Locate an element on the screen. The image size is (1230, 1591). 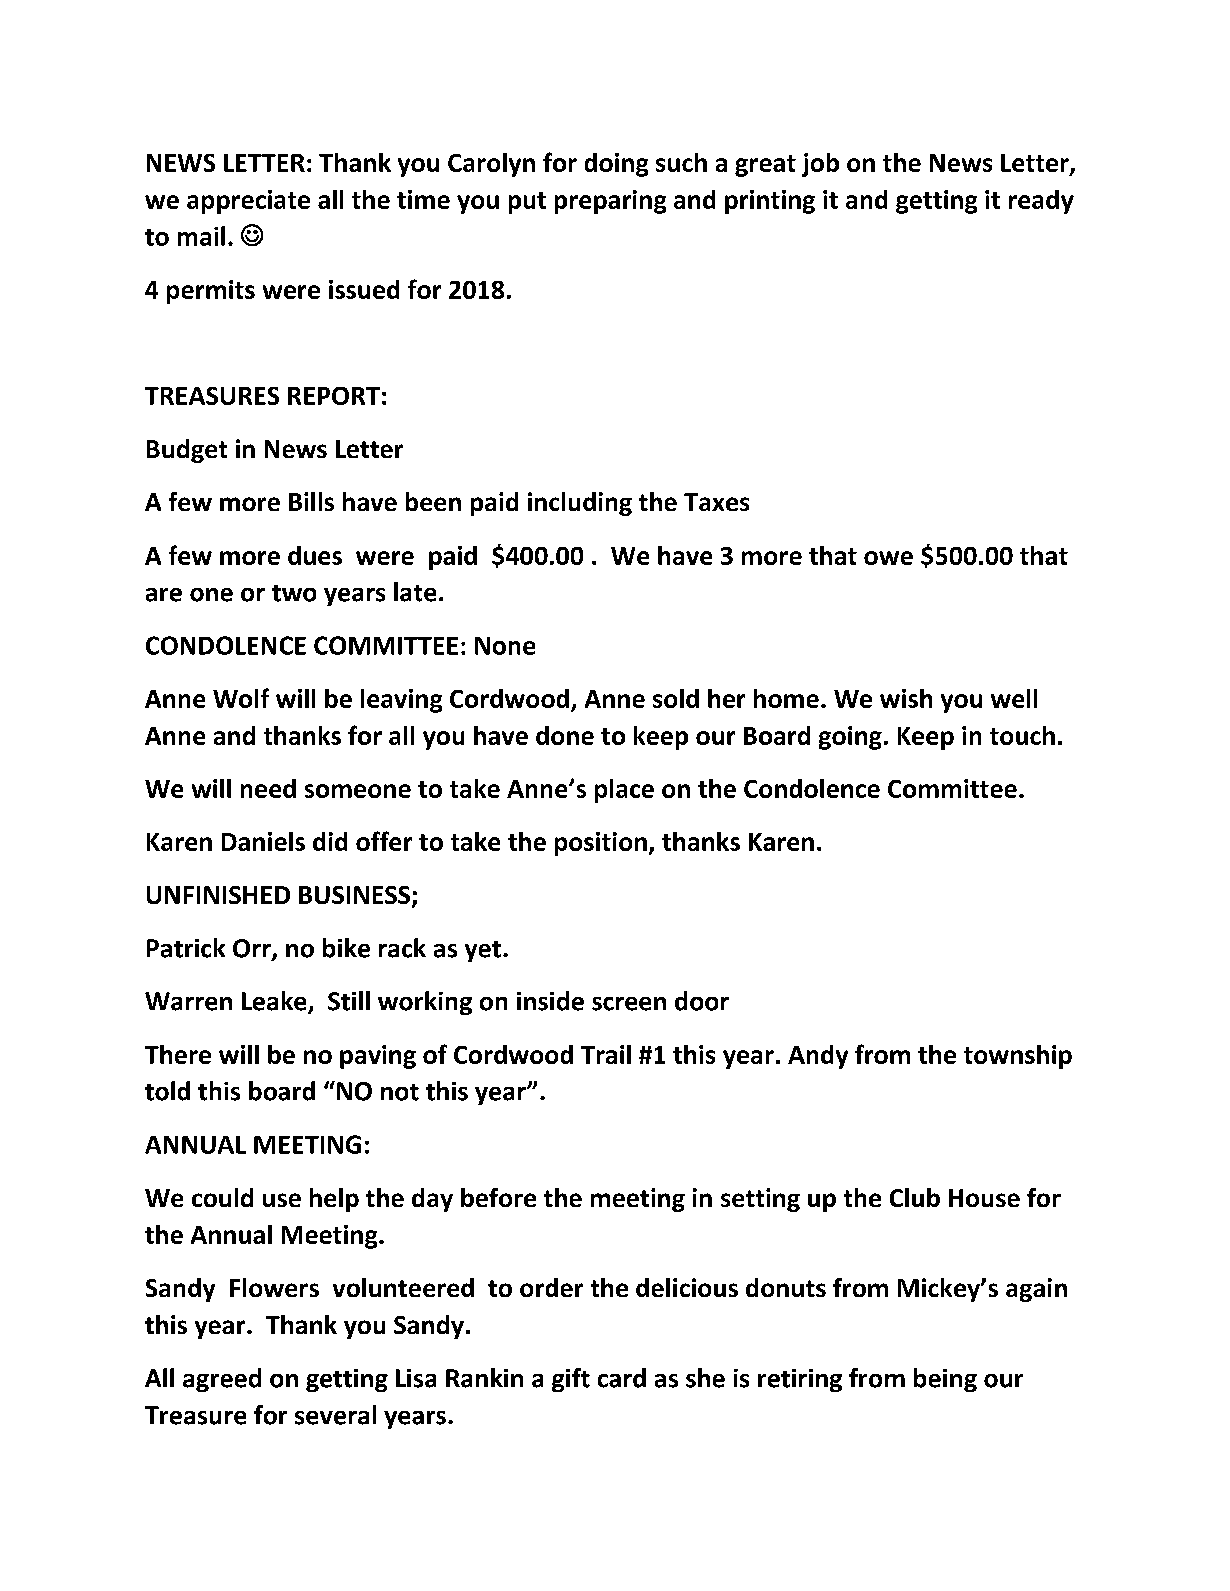
agreed is located at coordinates (222, 1380).
